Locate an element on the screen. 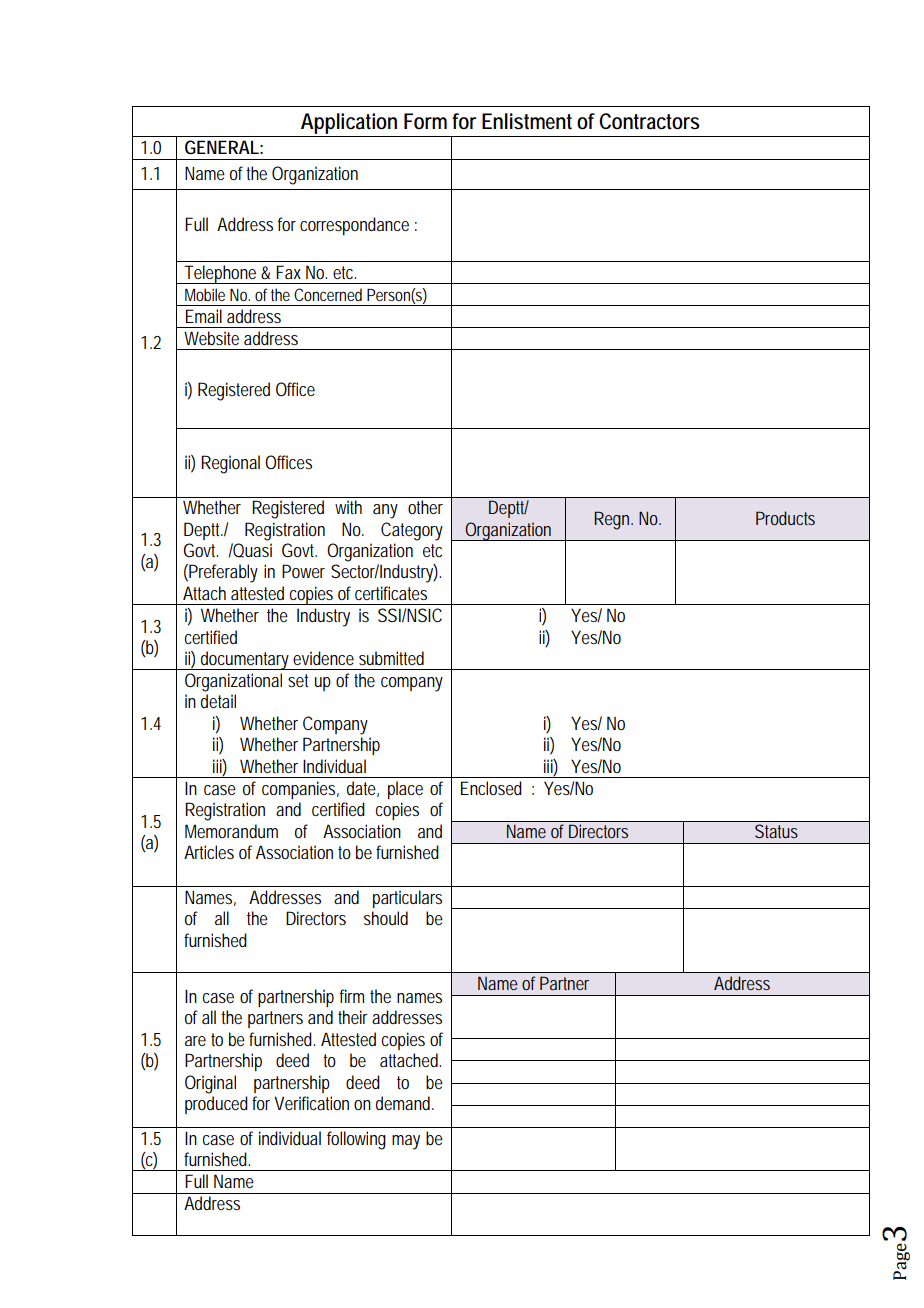 The width and height of the screenshot is (924, 1308). demand is located at coordinates (404, 1103).
